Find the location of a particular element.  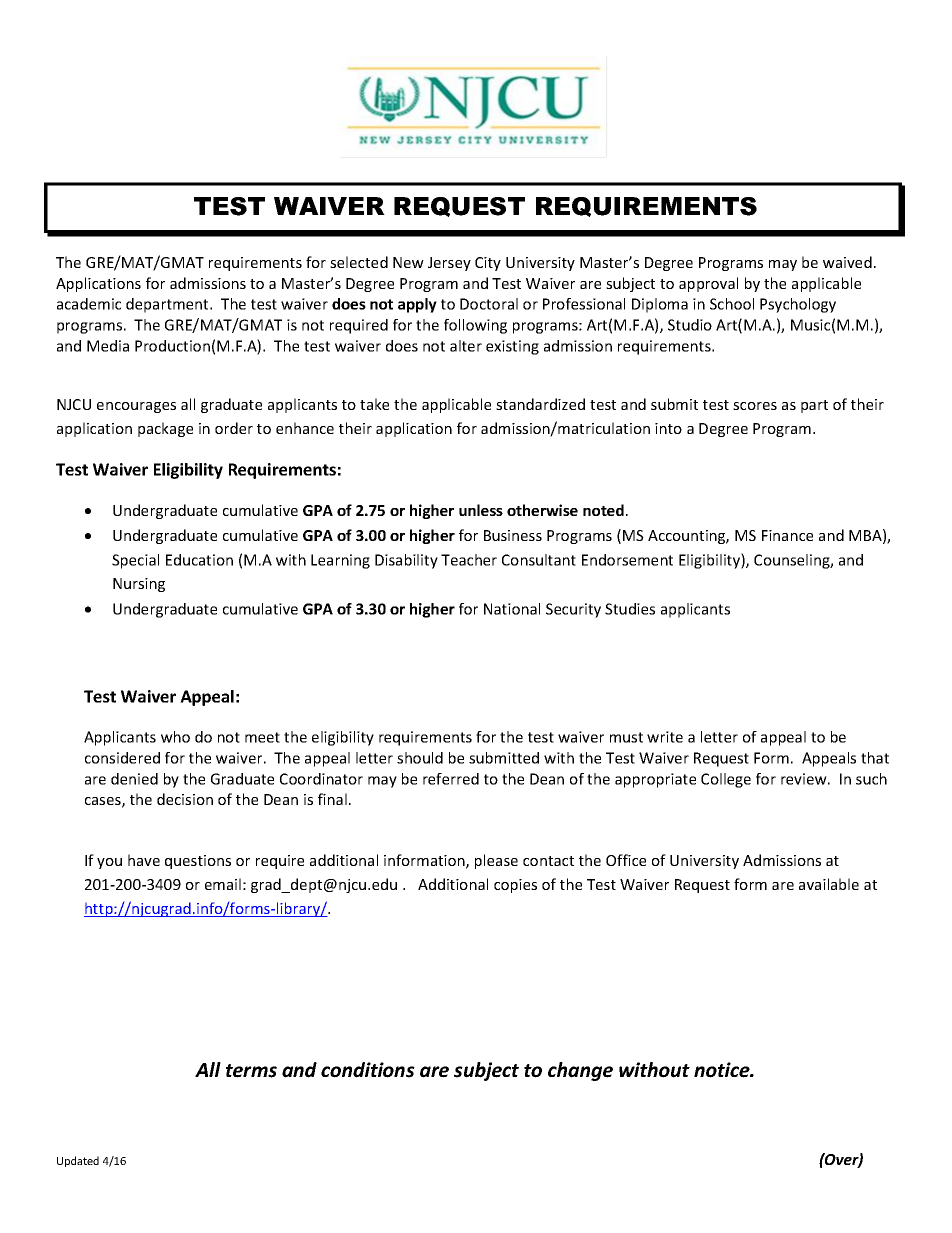

Psychology is located at coordinates (798, 305).
